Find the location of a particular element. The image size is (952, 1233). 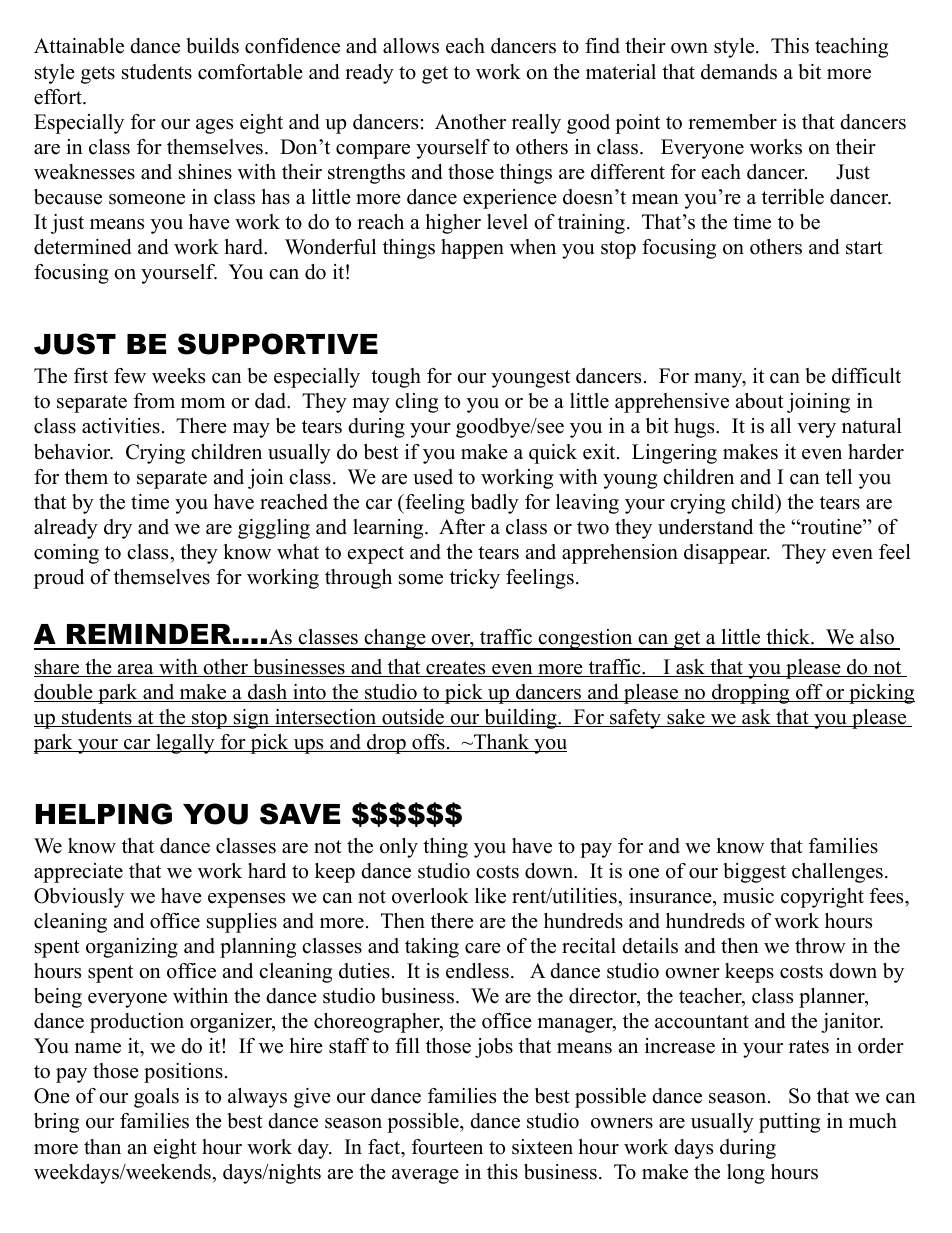

putting is located at coordinates (789, 1123).
